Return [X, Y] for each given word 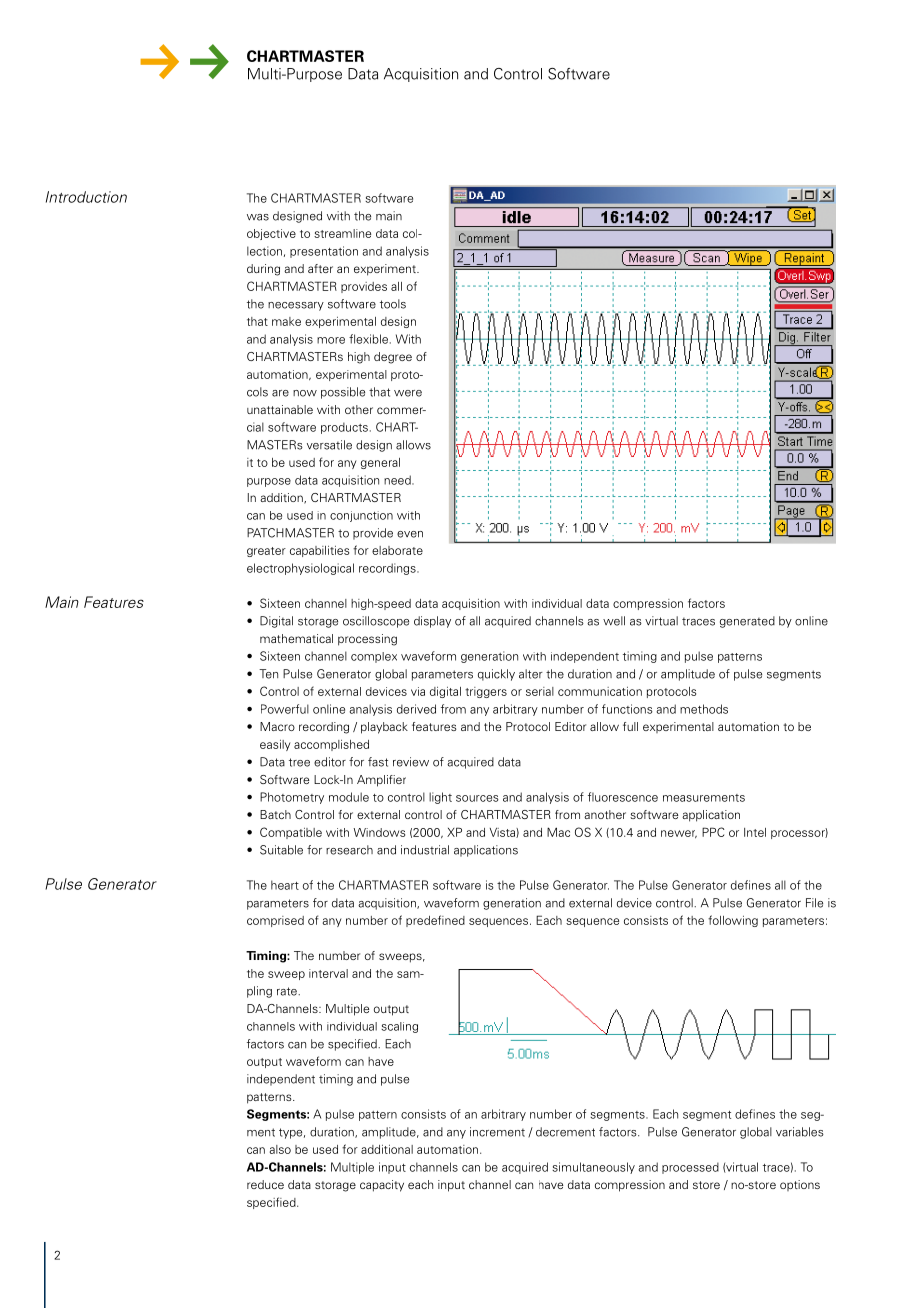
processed [690, 1168]
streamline [342, 233]
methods [704, 709]
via [418, 691]
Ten [268, 674]
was [258, 217]
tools [393, 304]
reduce [265, 1184]
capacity [382, 1186]
